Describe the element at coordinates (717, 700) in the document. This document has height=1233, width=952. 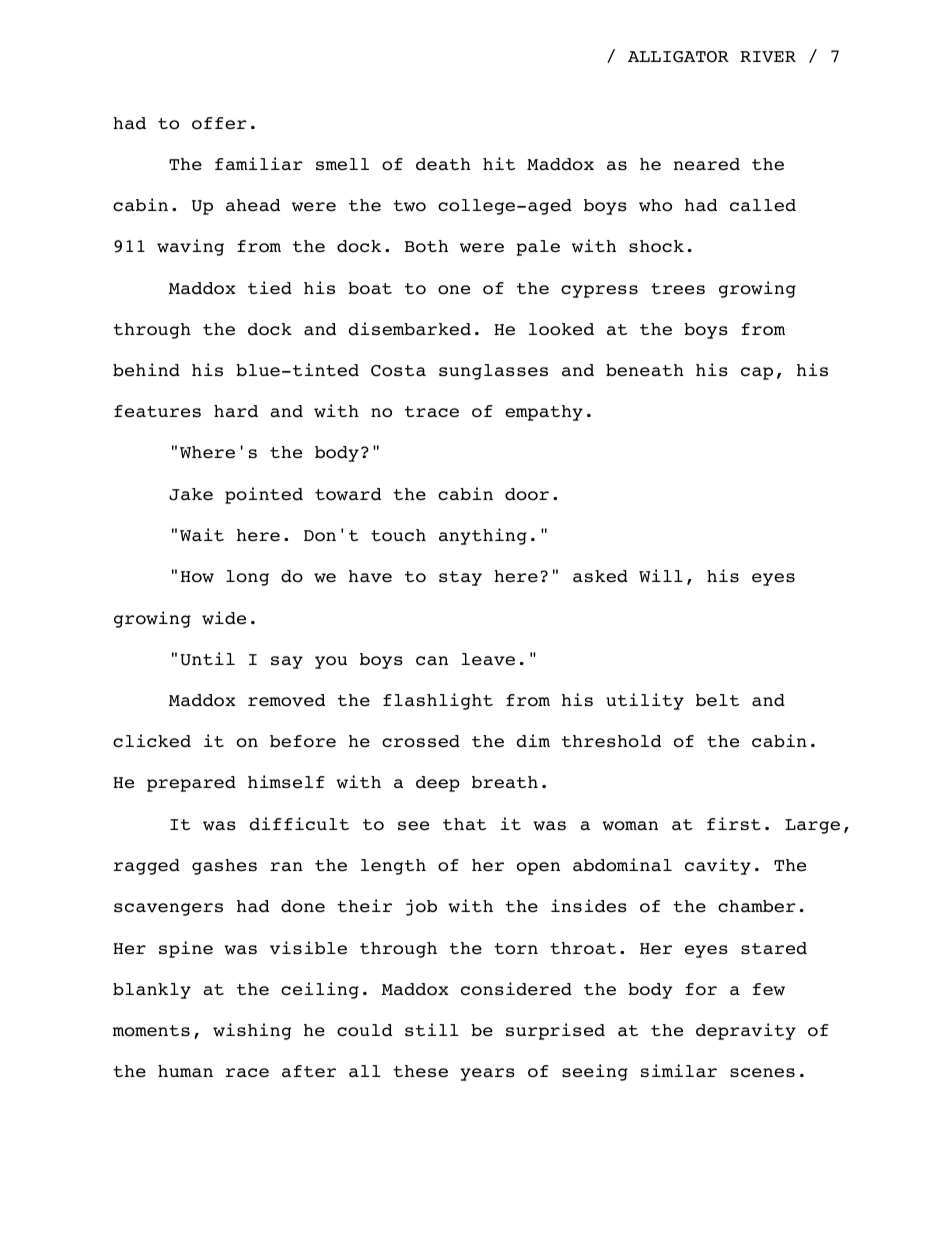
I see `belt` at that location.
